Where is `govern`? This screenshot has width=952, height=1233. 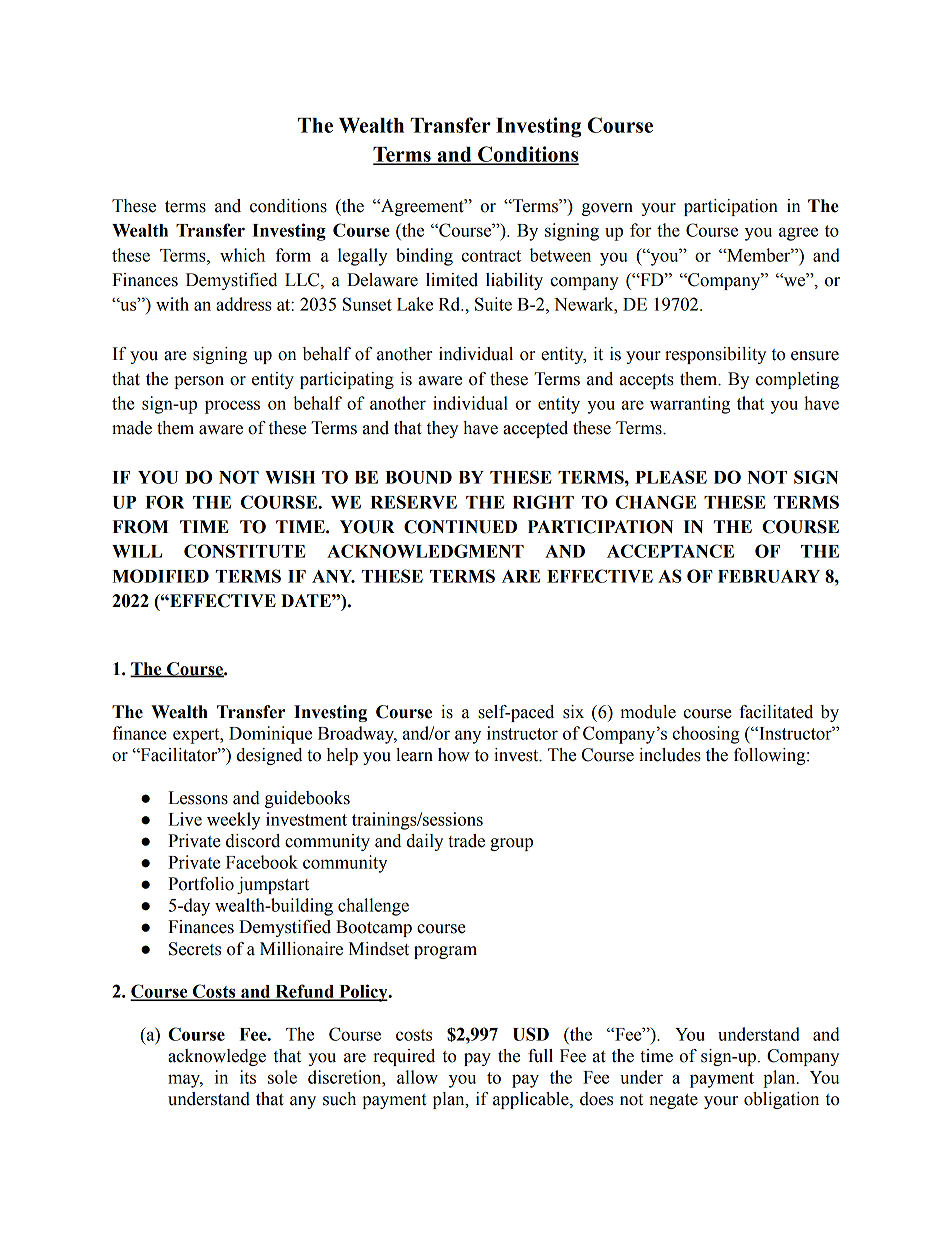 govern is located at coordinates (607, 209).
